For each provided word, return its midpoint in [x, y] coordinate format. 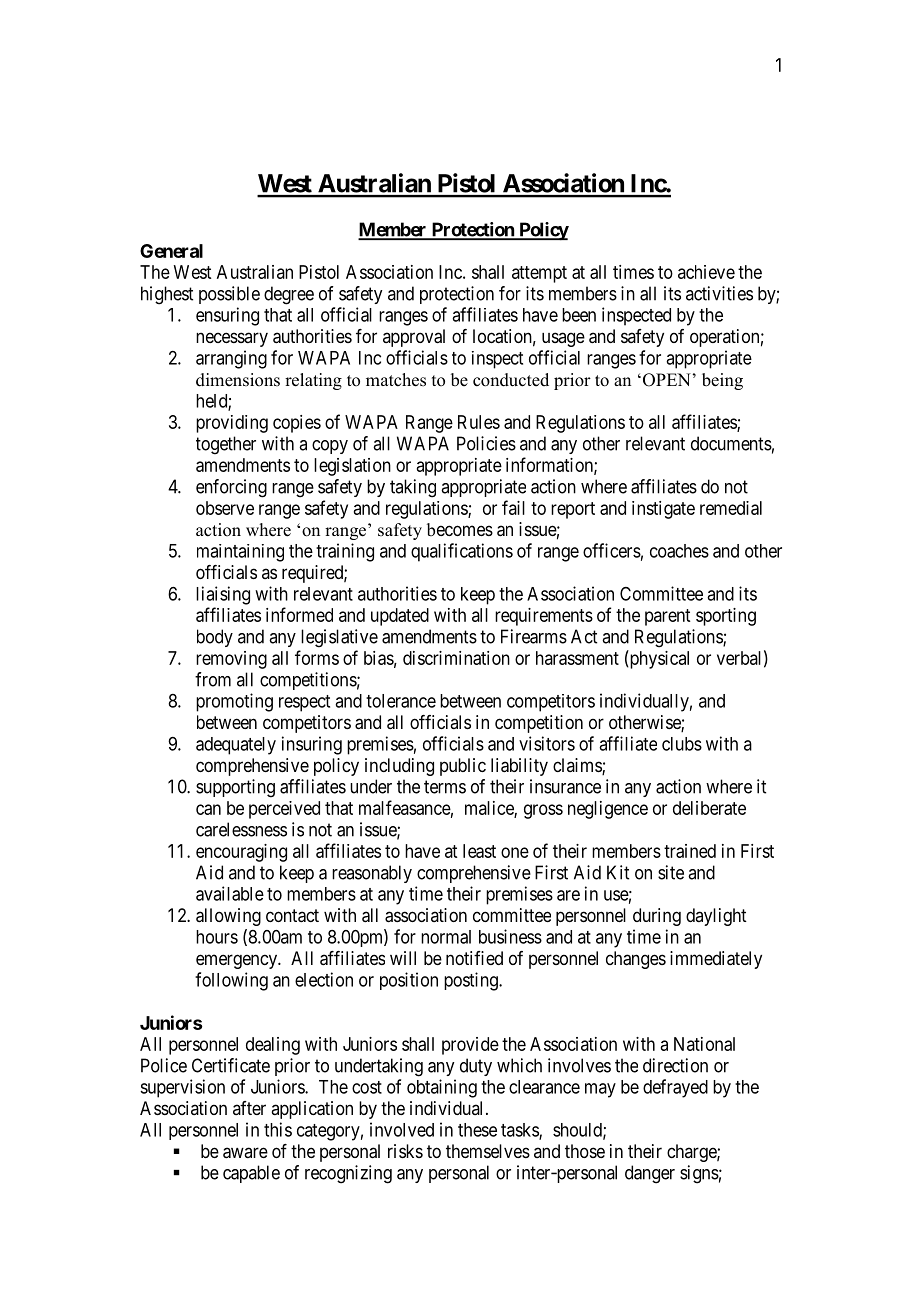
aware [245, 1153]
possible [229, 295]
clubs [682, 744]
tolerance [401, 701]
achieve [706, 272]
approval [414, 338]
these [477, 1130]
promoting [234, 702]
